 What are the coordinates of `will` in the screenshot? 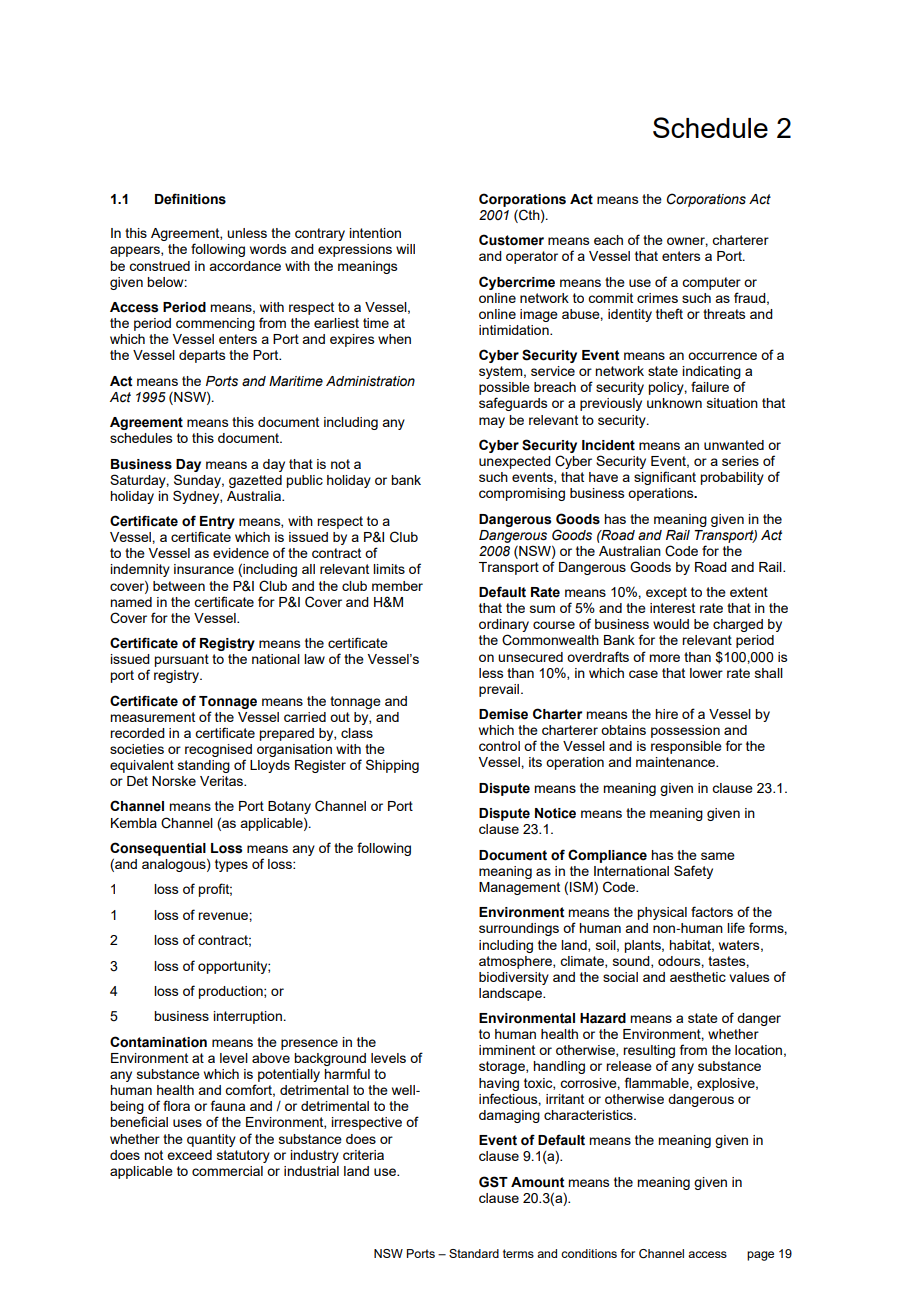 It's located at (405, 249).
